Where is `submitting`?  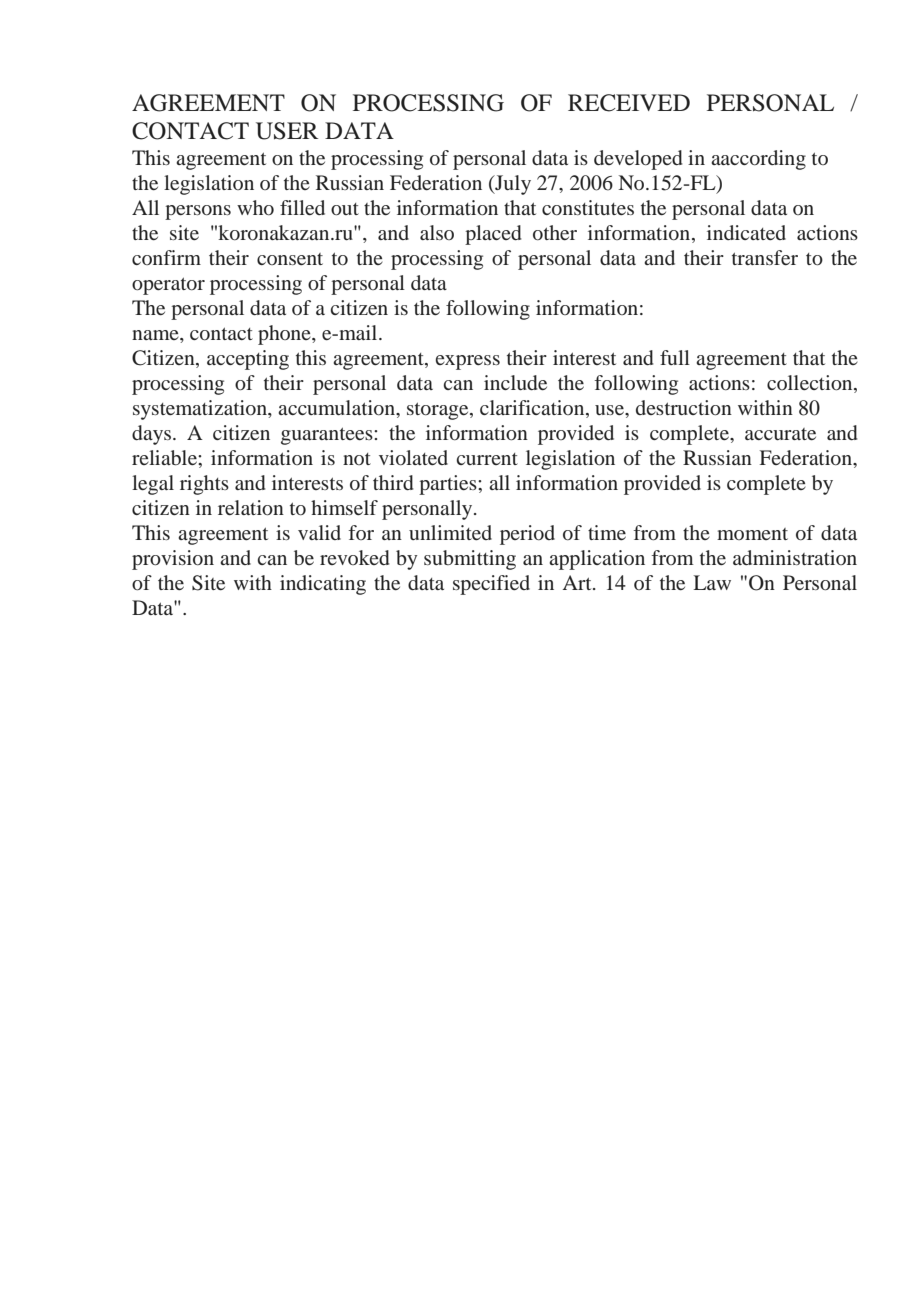
submitting is located at coordinates (470, 560).
